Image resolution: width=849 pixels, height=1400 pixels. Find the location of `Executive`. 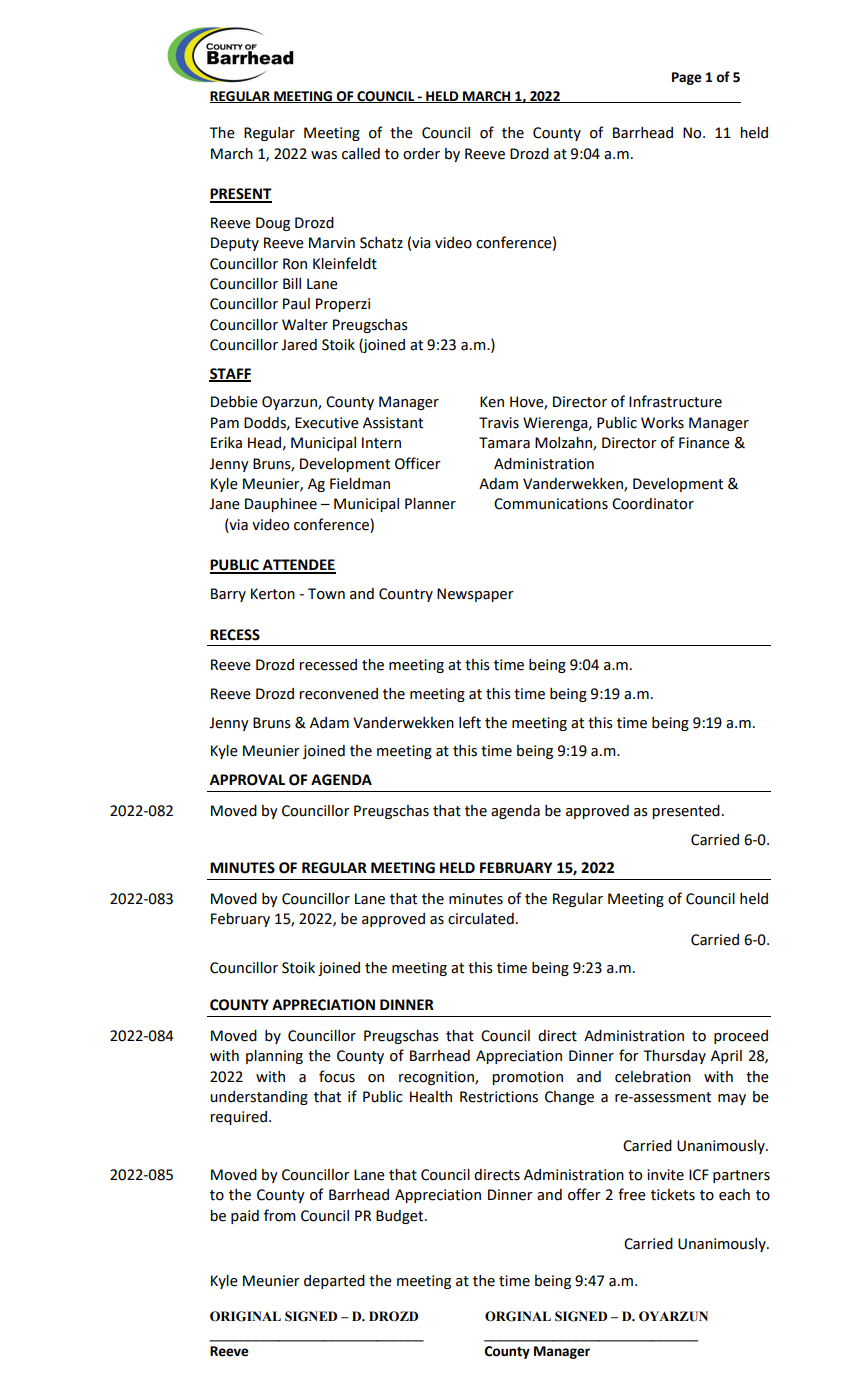

Executive is located at coordinates (327, 423).
